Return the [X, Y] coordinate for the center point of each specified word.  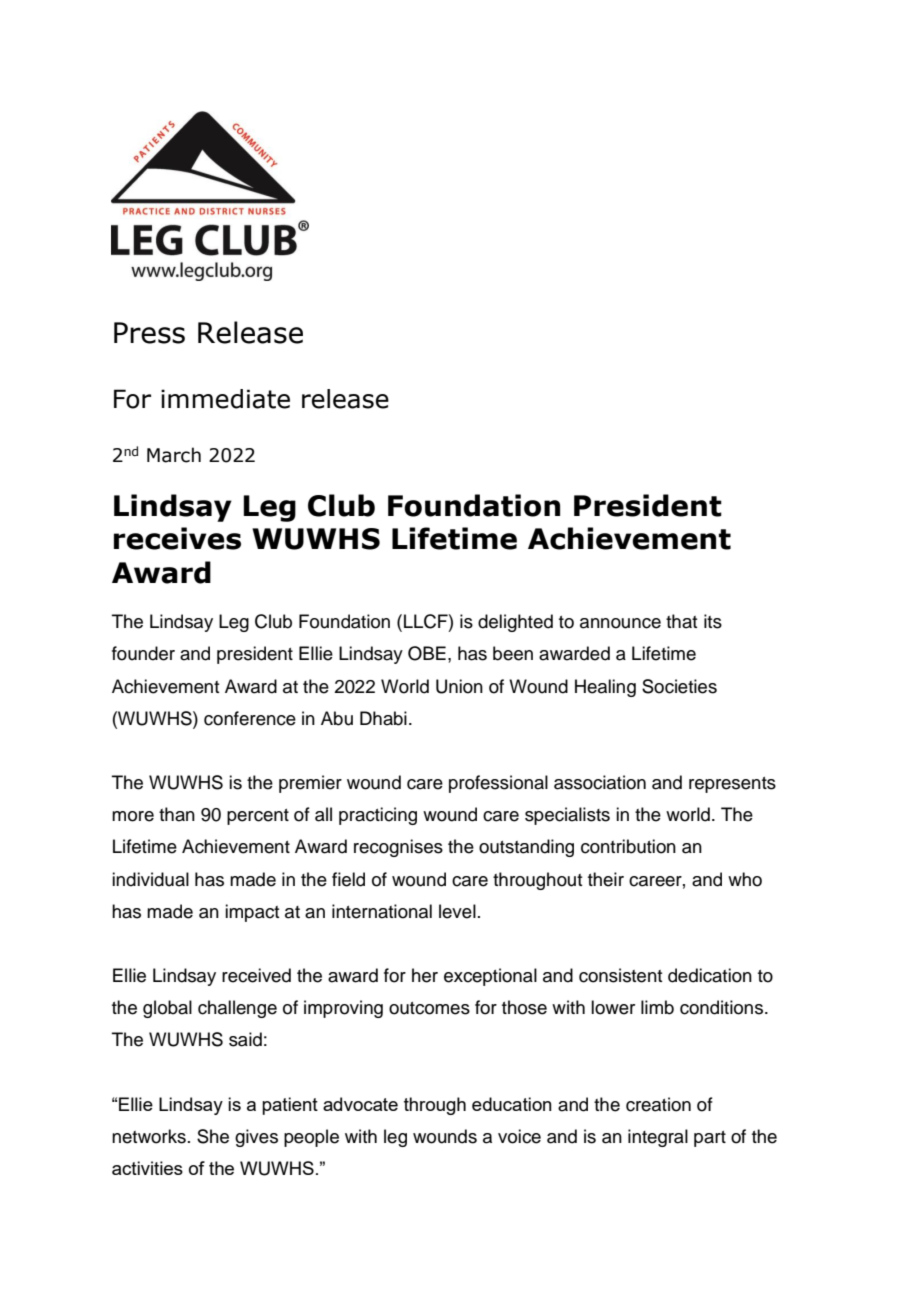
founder [143, 653]
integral [658, 1138]
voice [519, 1136]
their [606, 879]
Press [149, 333]
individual [150, 879]
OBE [427, 653]
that [681, 621]
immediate [225, 399]
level [457, 911]
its [713, 621]
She [213, 1136]
